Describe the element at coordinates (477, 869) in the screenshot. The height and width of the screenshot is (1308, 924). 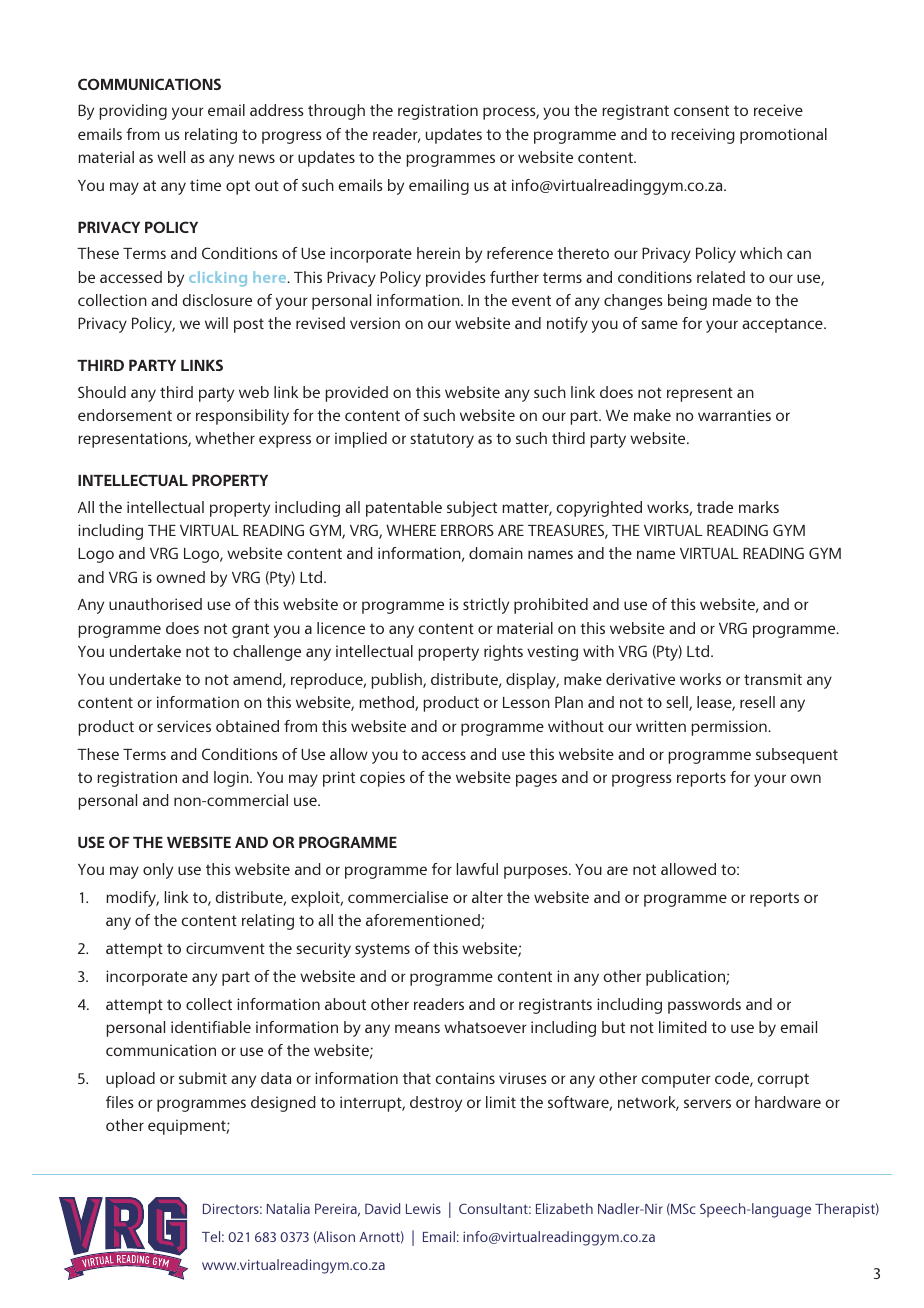
I see `lawful` at that location.
